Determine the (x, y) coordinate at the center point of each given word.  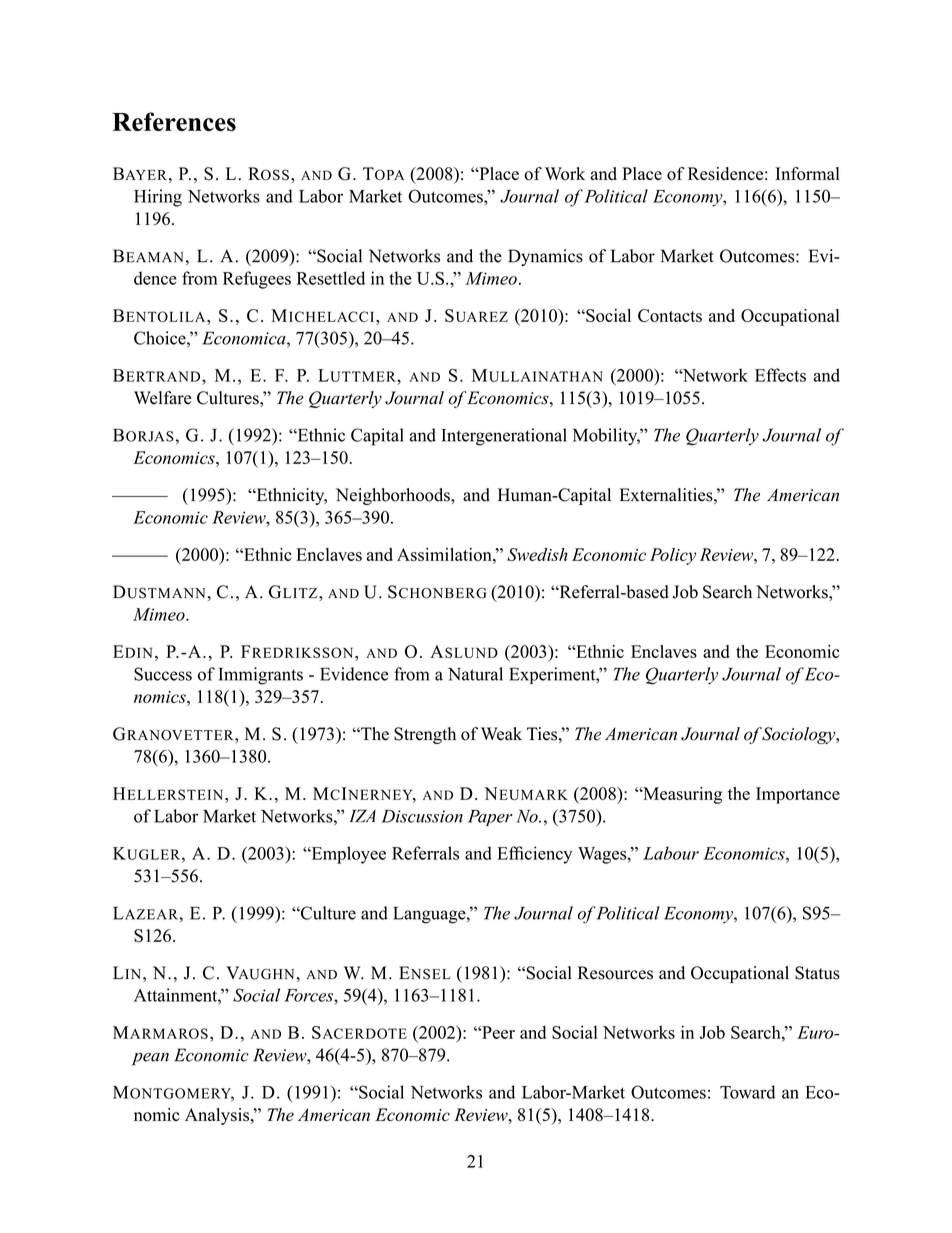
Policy (673, 556)
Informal (807, 174)
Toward (747, 1092)
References (174, 121)
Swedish (537, 554)
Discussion (422, 816)
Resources (615, 973)
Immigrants (260, 676)
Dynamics (545, 257)
